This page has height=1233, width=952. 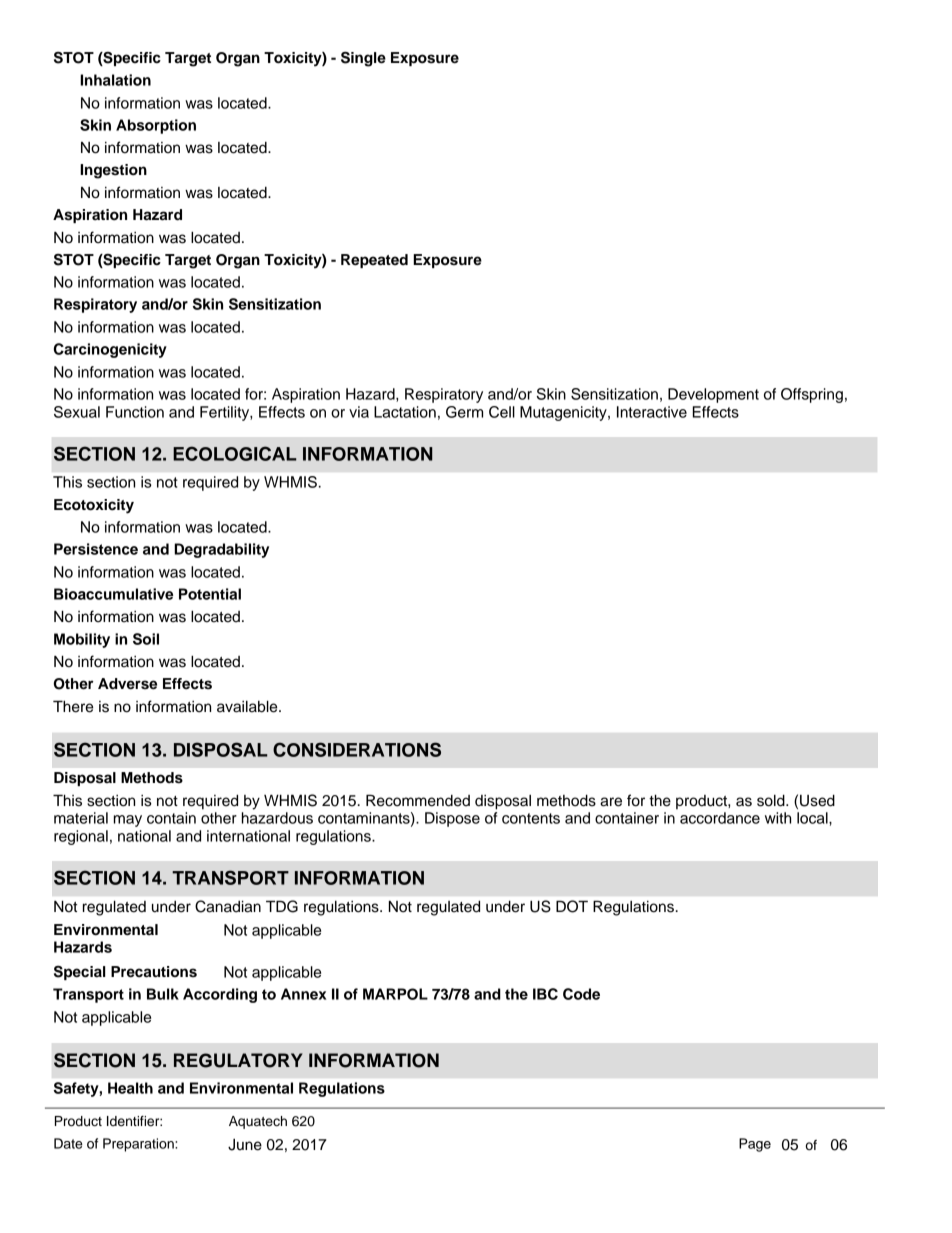 What do you see at coordinates (363, 59) in the page?
I see `Single` at bounding box center [363, 59].
